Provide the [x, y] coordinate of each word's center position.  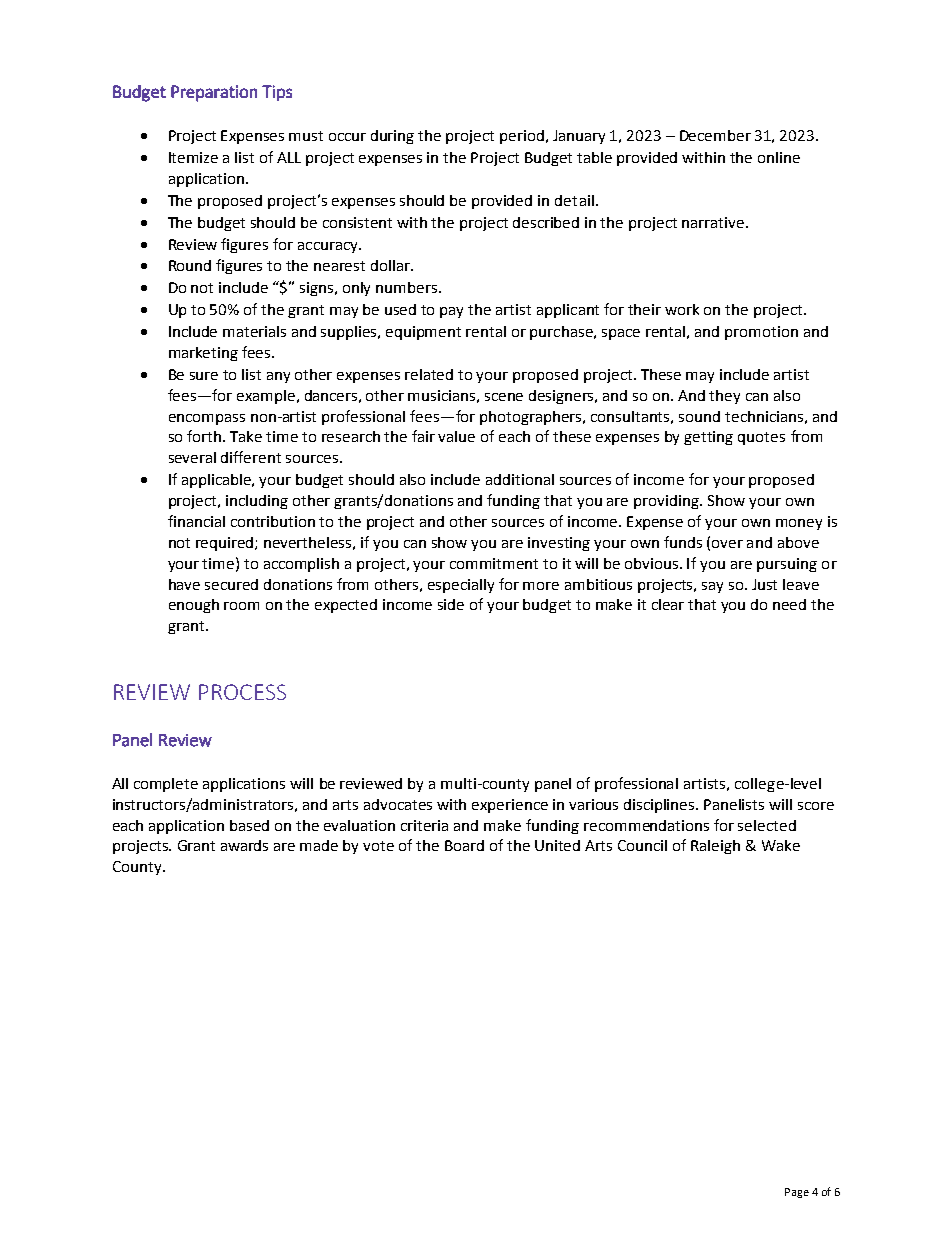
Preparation [214, 93]
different [251, 457]
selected [767, 825]
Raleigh [715, 847]
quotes [761, 438]
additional [520, 479]
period [522, 137]
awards [244, 845]
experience [510, 806]
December [715, 135]
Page [797, 1193]
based [249, 825]
